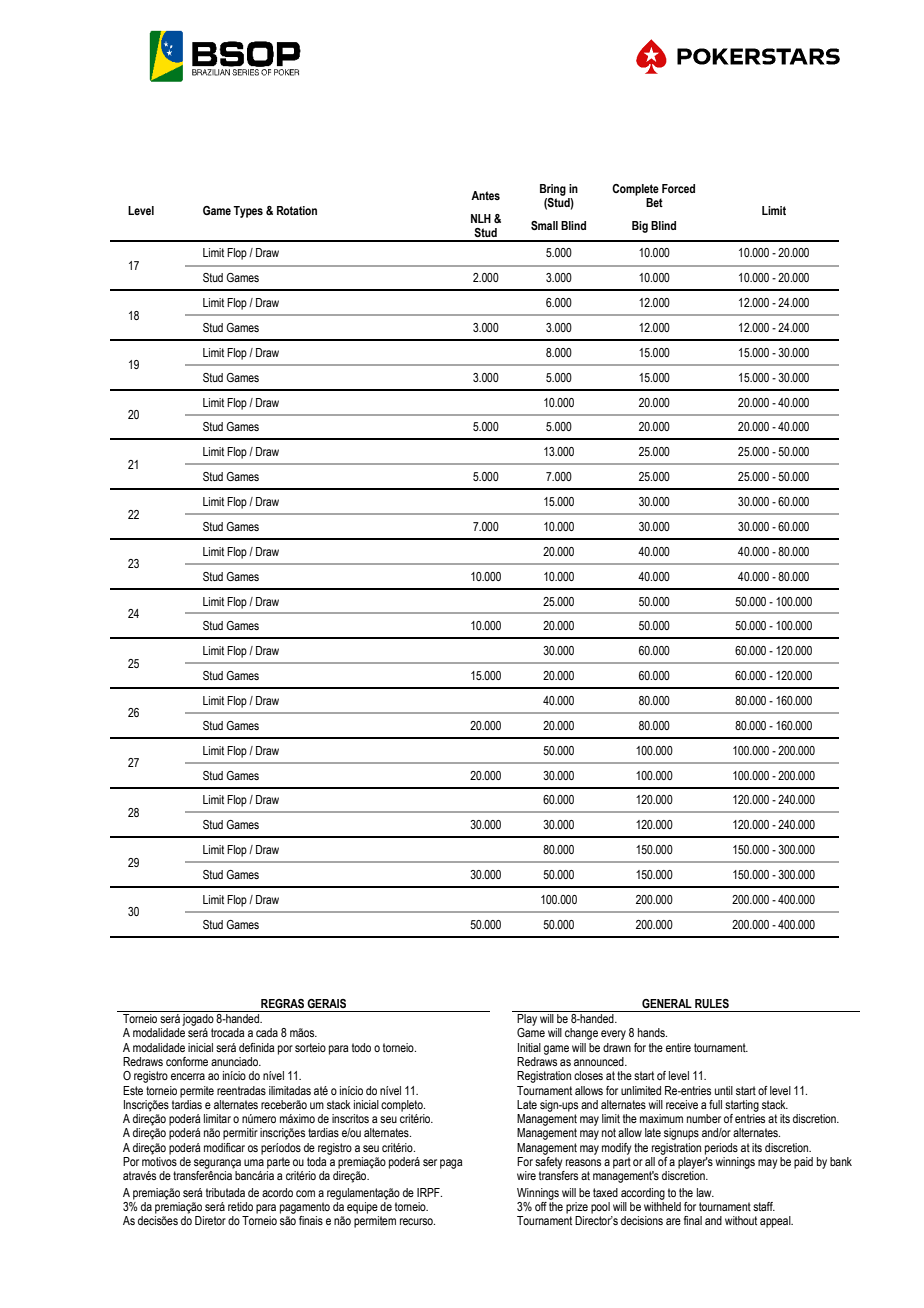  I want to click on Types, so click(248, 212).
